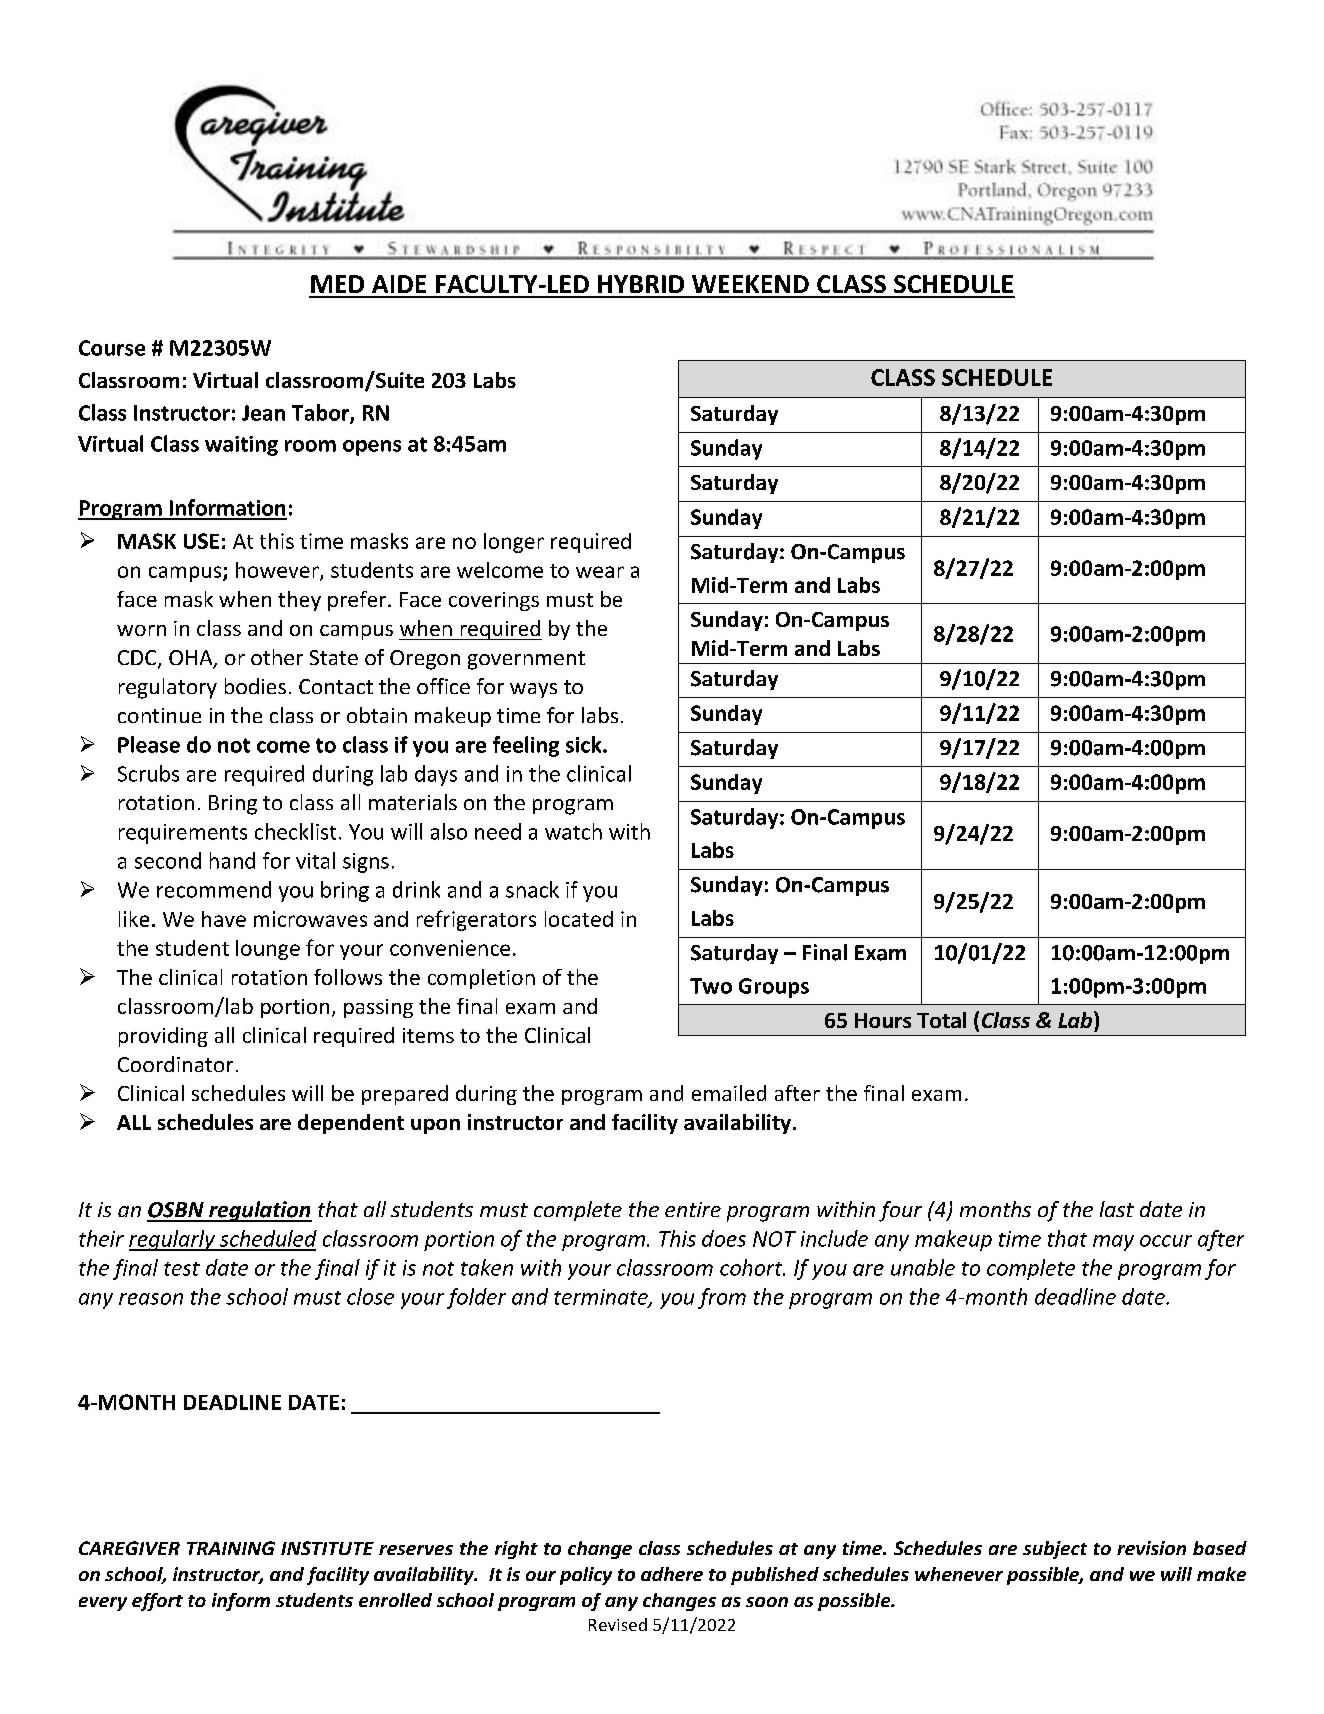  Describe the element at coordinates (672, 1574) in the image. I see `adhere` at that location.
